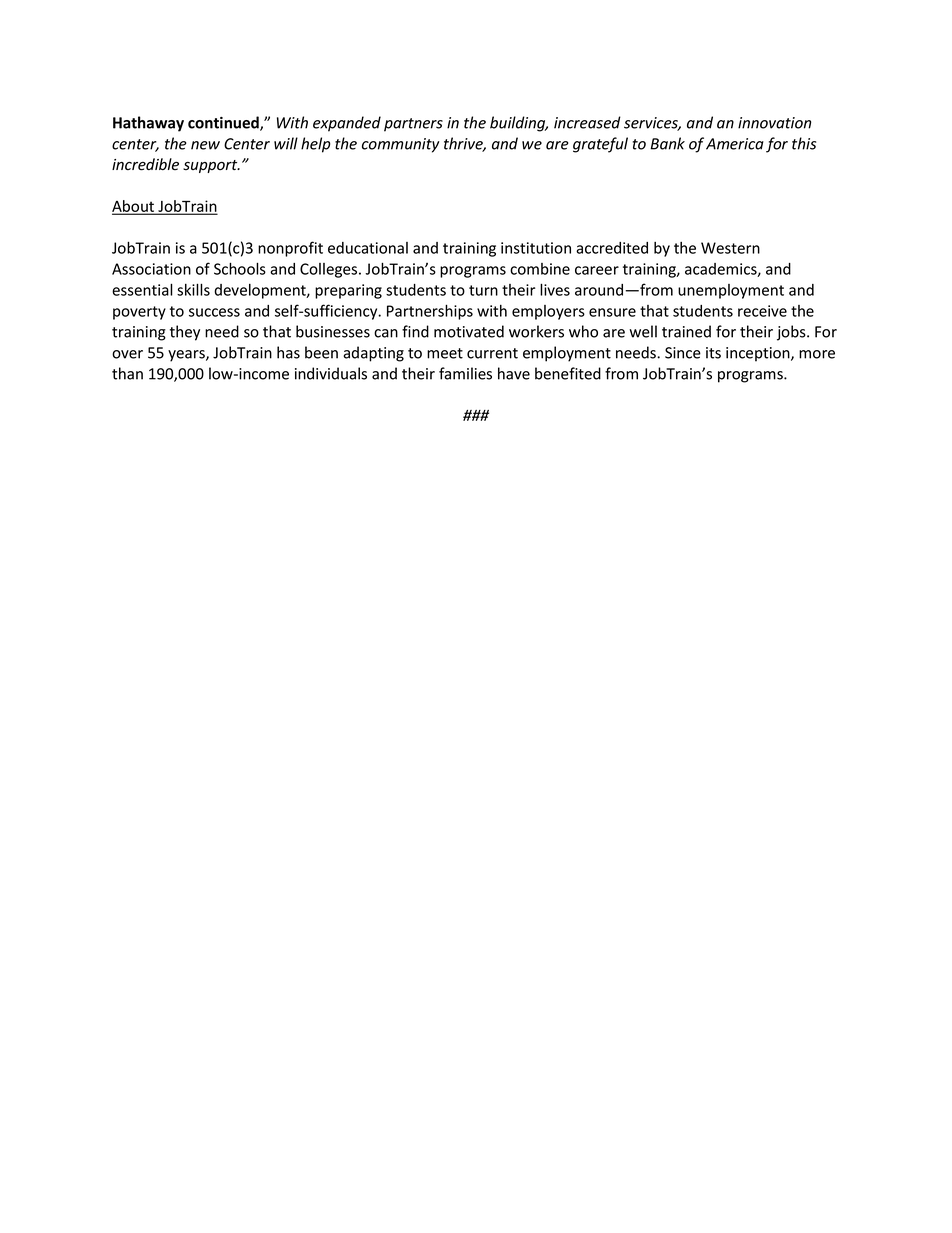 The image size is (952, 1233). I want to click on years, so click(187, 356).
